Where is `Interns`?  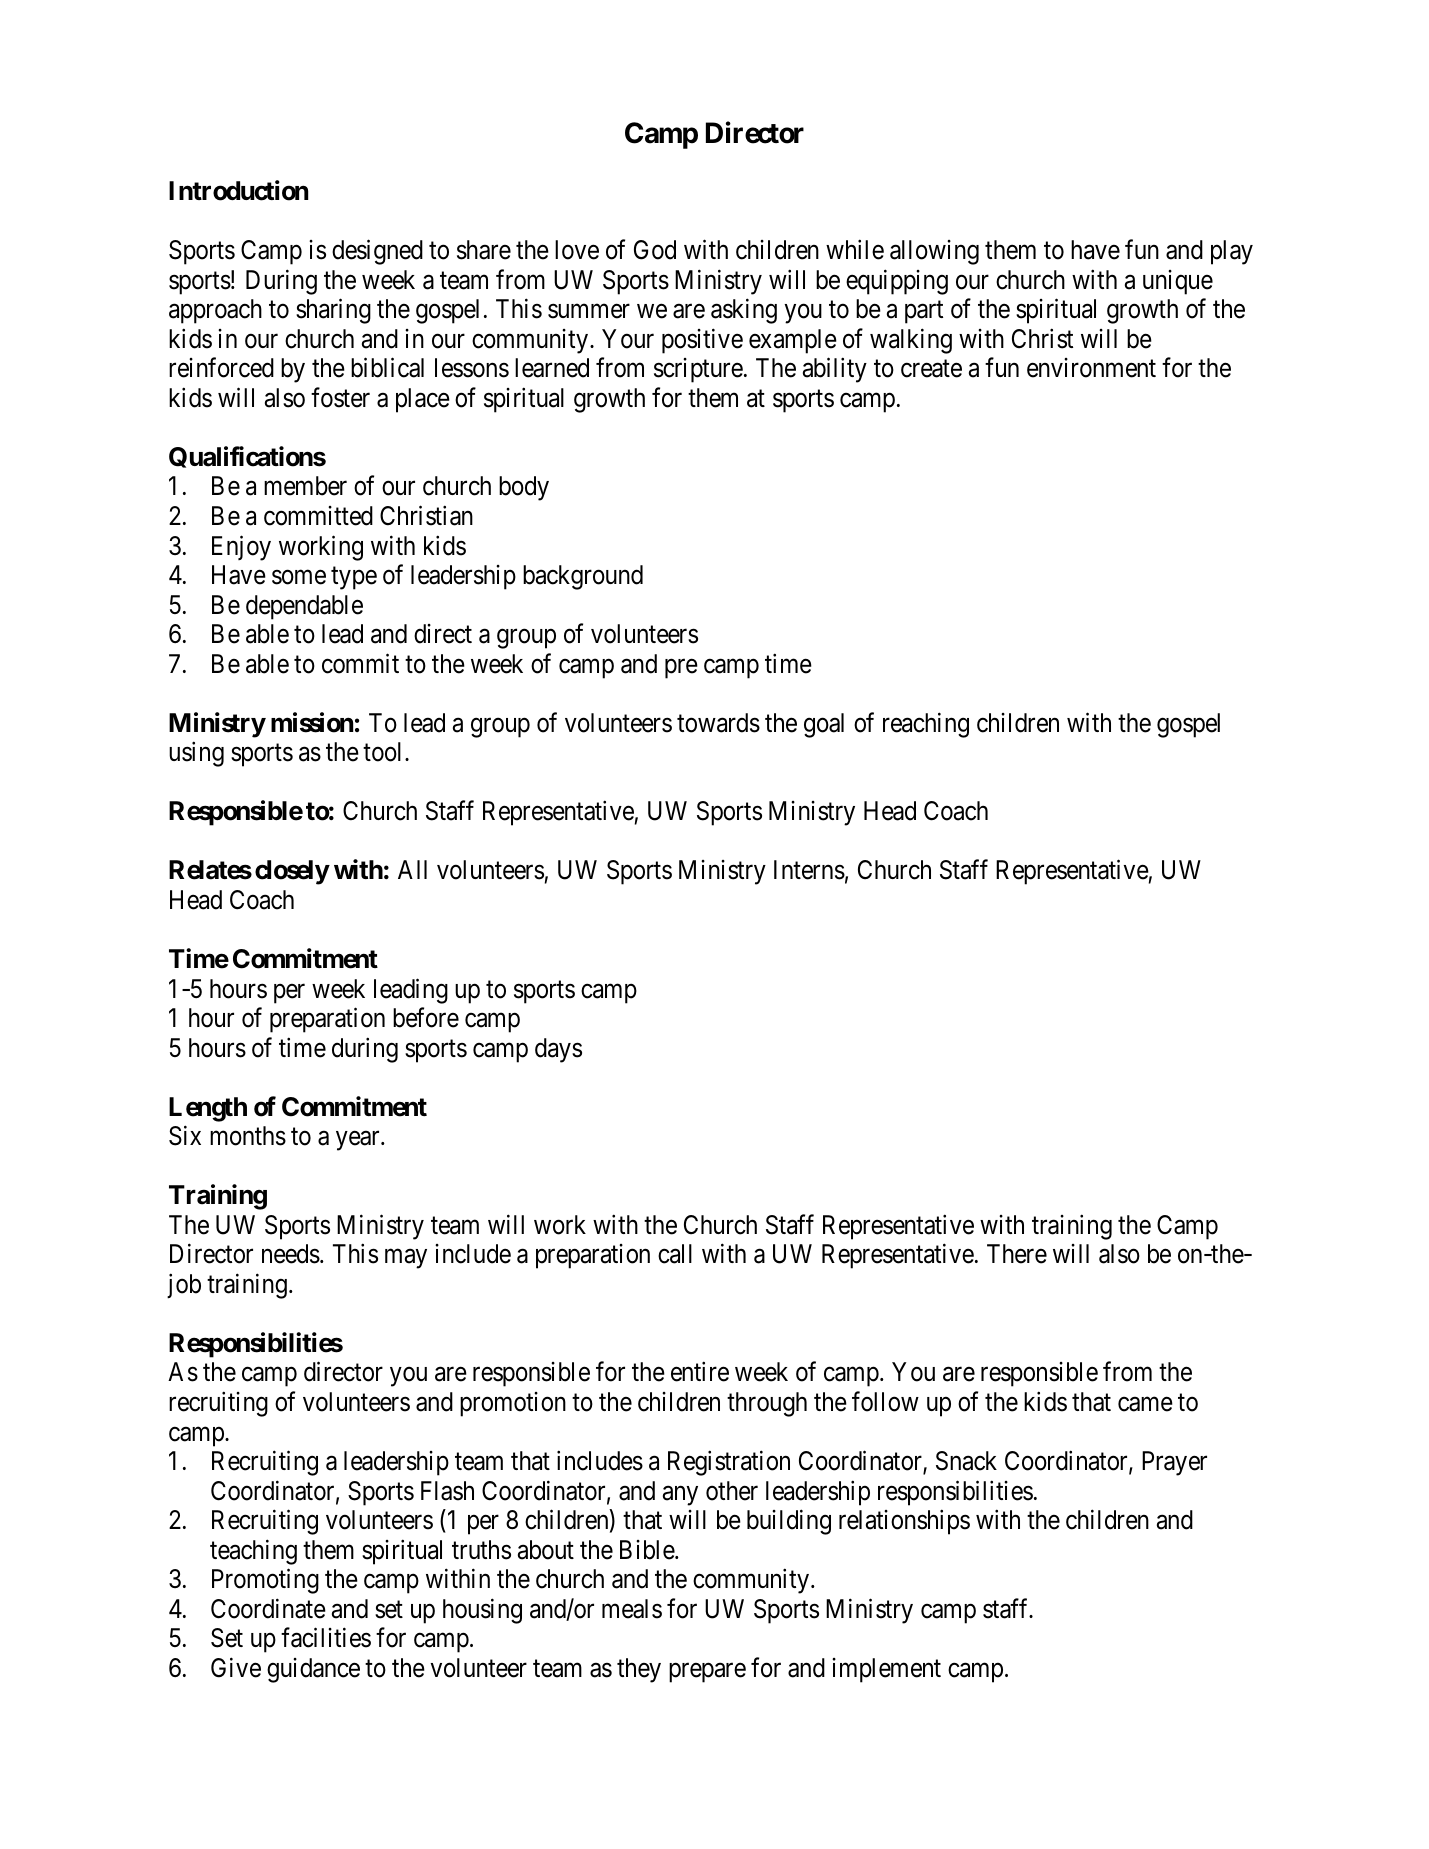 Interns is located at coordinates (809, 870).
